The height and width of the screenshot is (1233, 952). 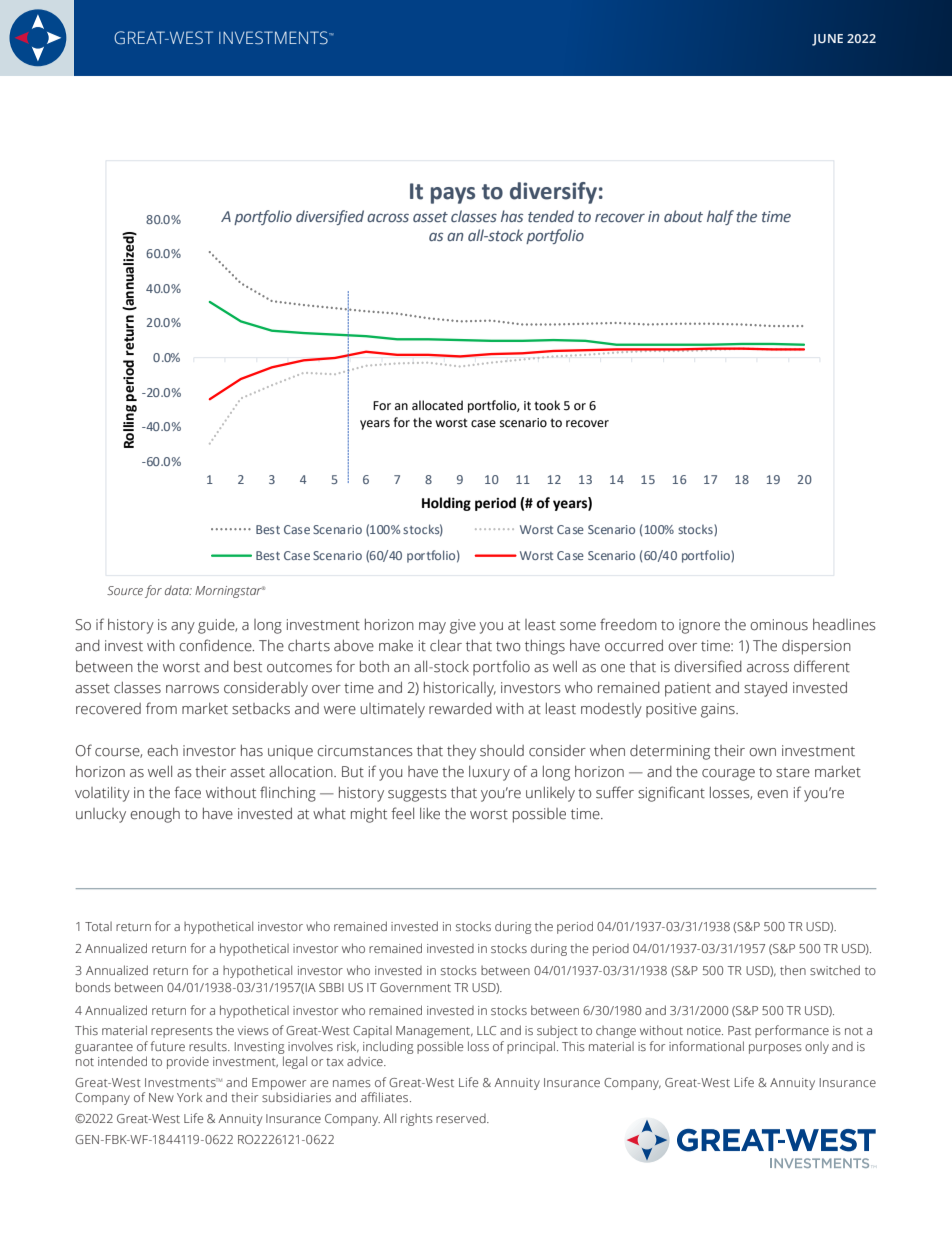 I want to click on pays, so click(x=453, y=195).
